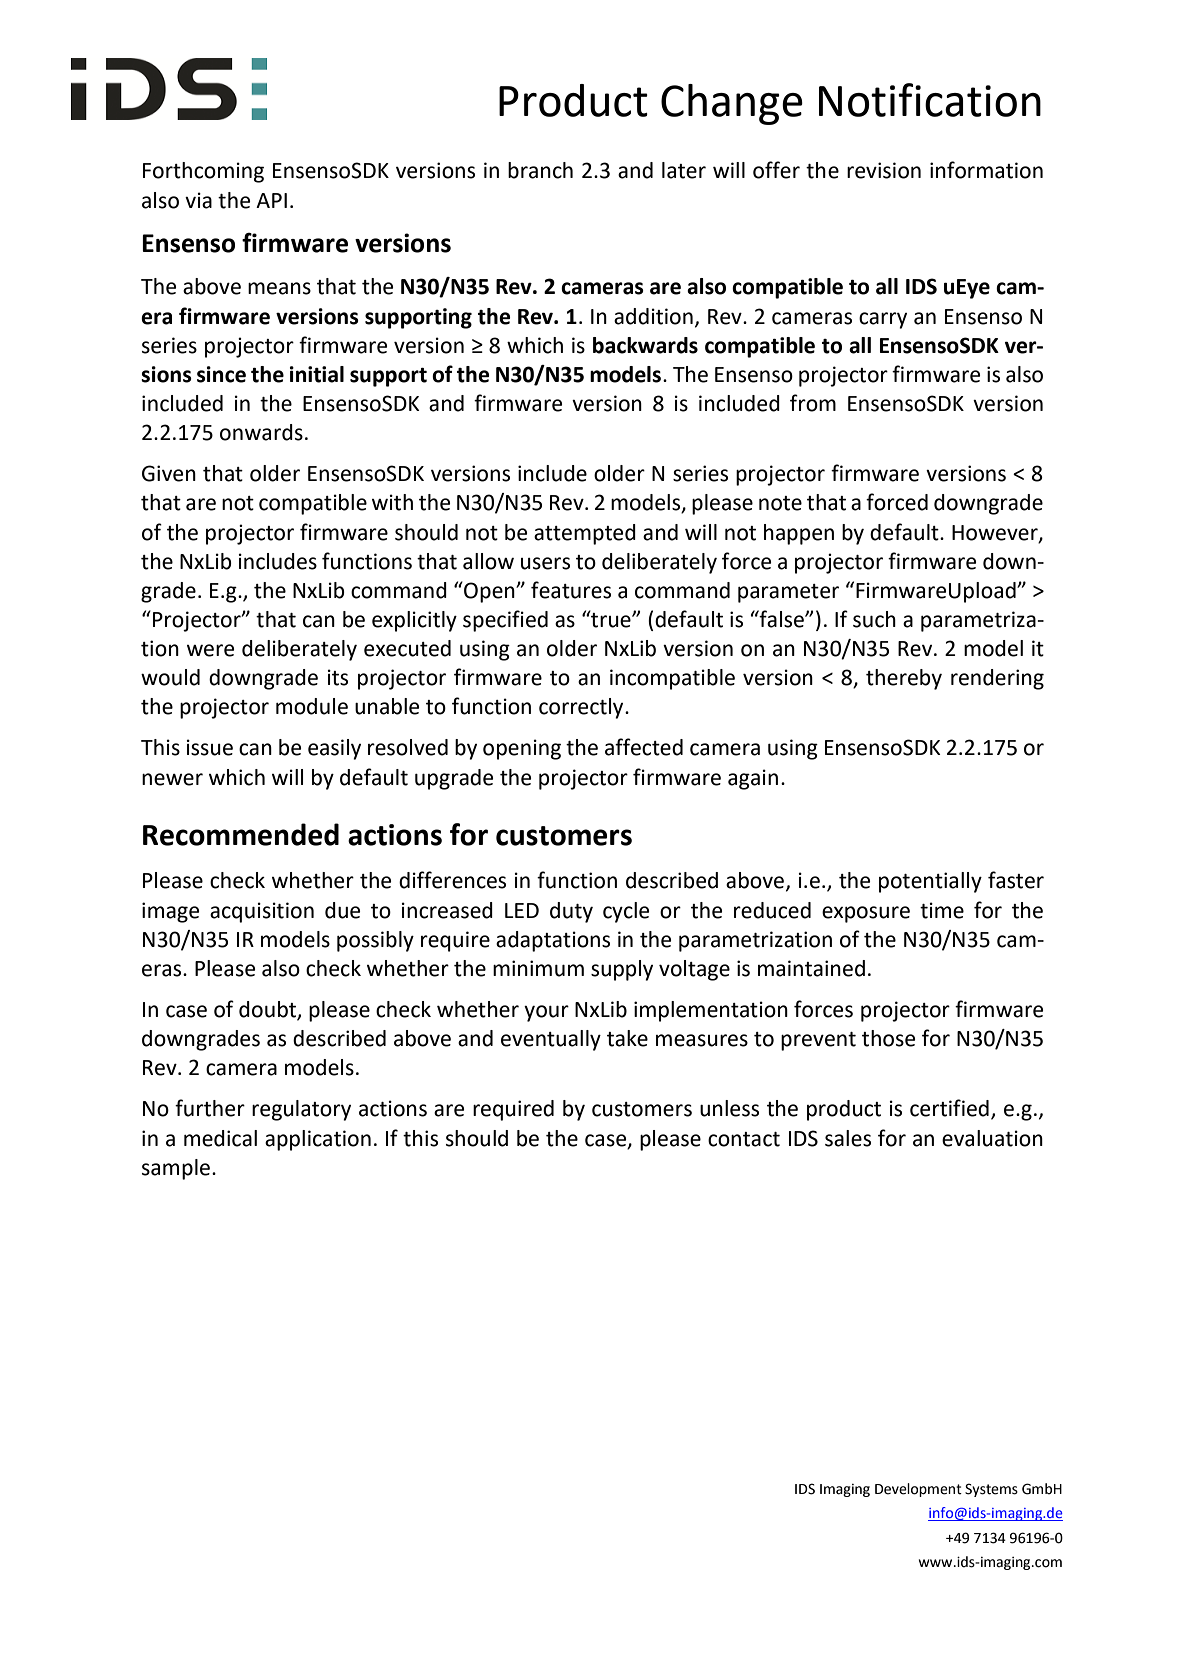  Describe the element at coordinates (582, 708) in the document. I see `correctly` at that location.
